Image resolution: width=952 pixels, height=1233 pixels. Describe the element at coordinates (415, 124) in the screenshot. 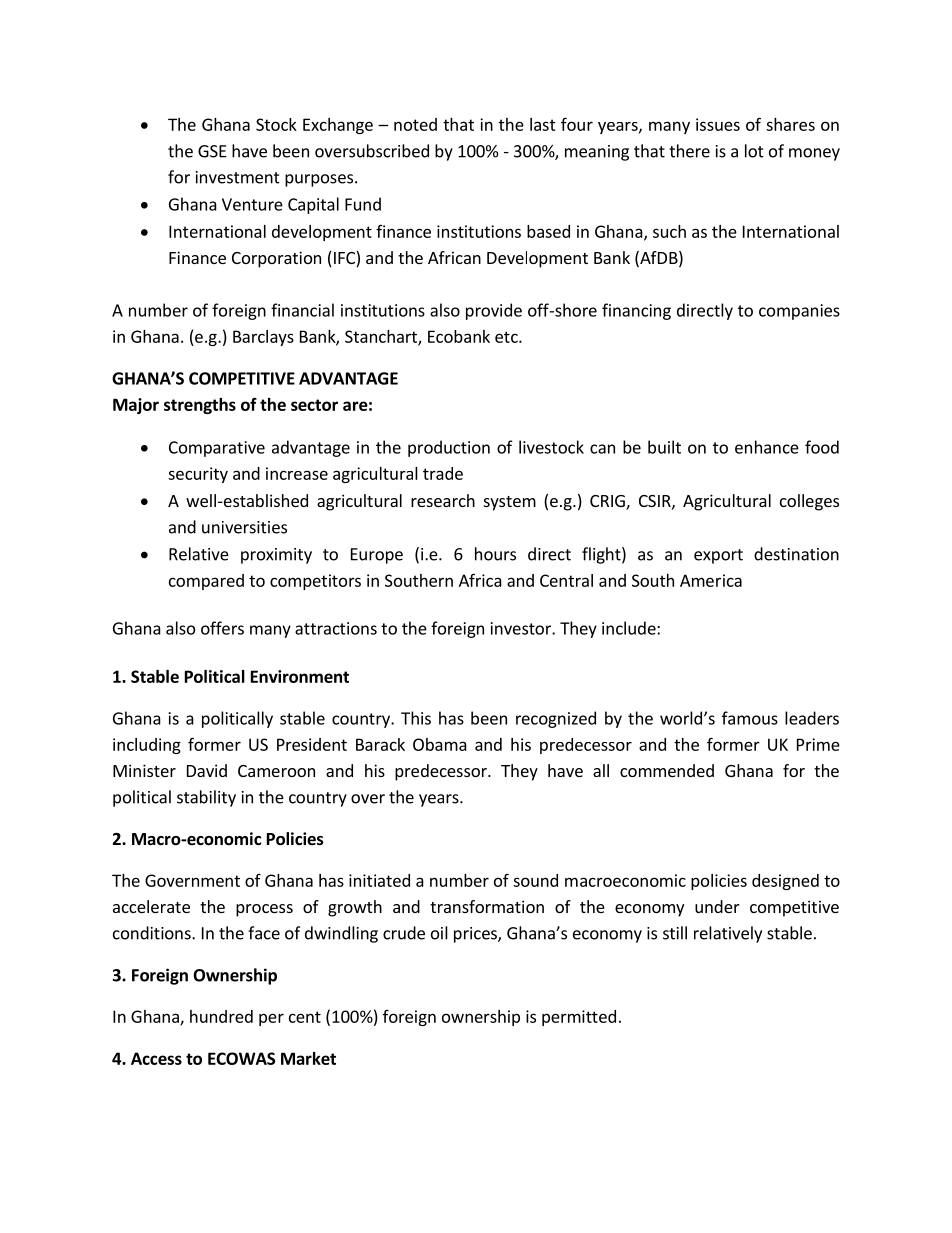

I see `noted` at that location.
